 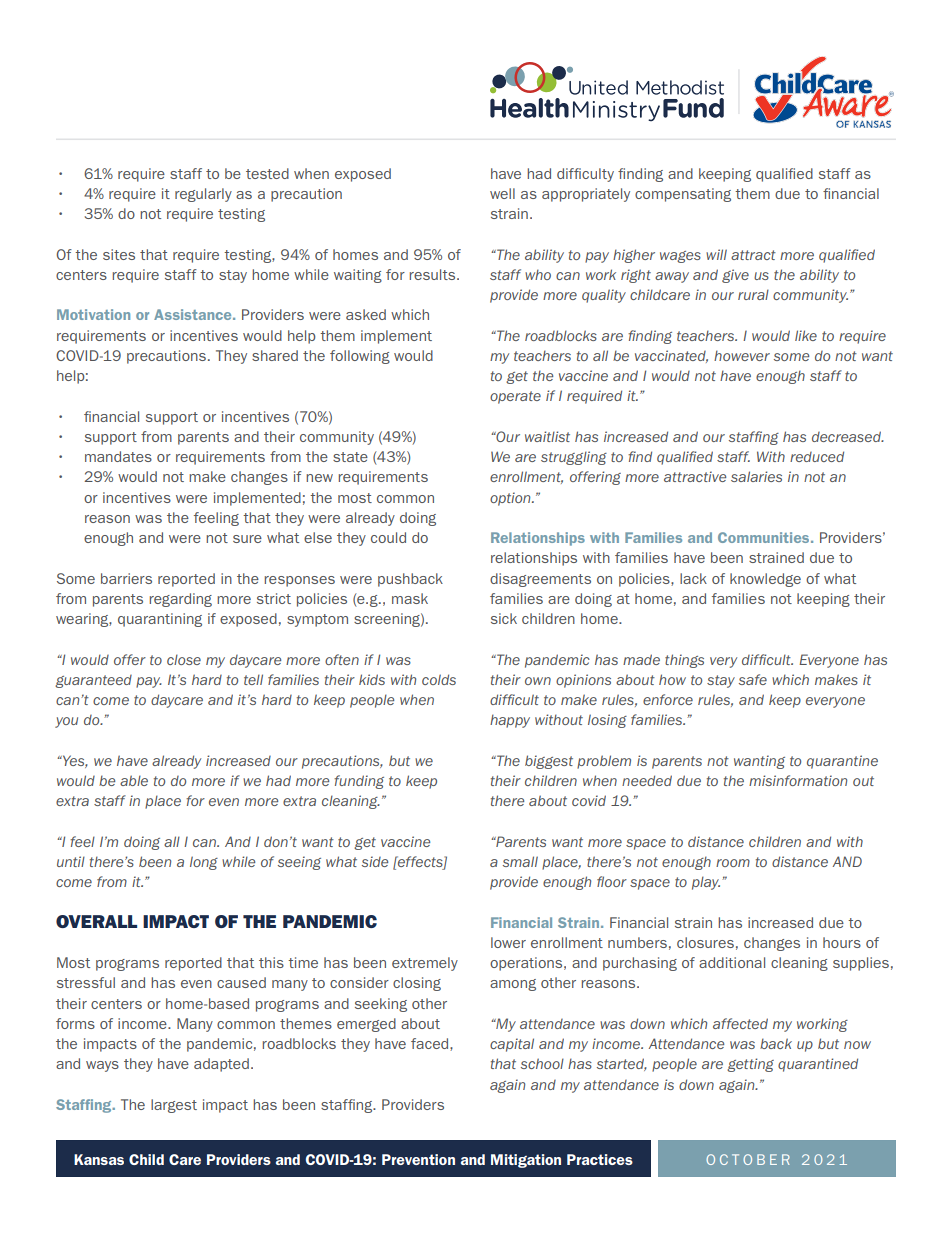 I want to click on largest, so click(x=174, y=1106).
